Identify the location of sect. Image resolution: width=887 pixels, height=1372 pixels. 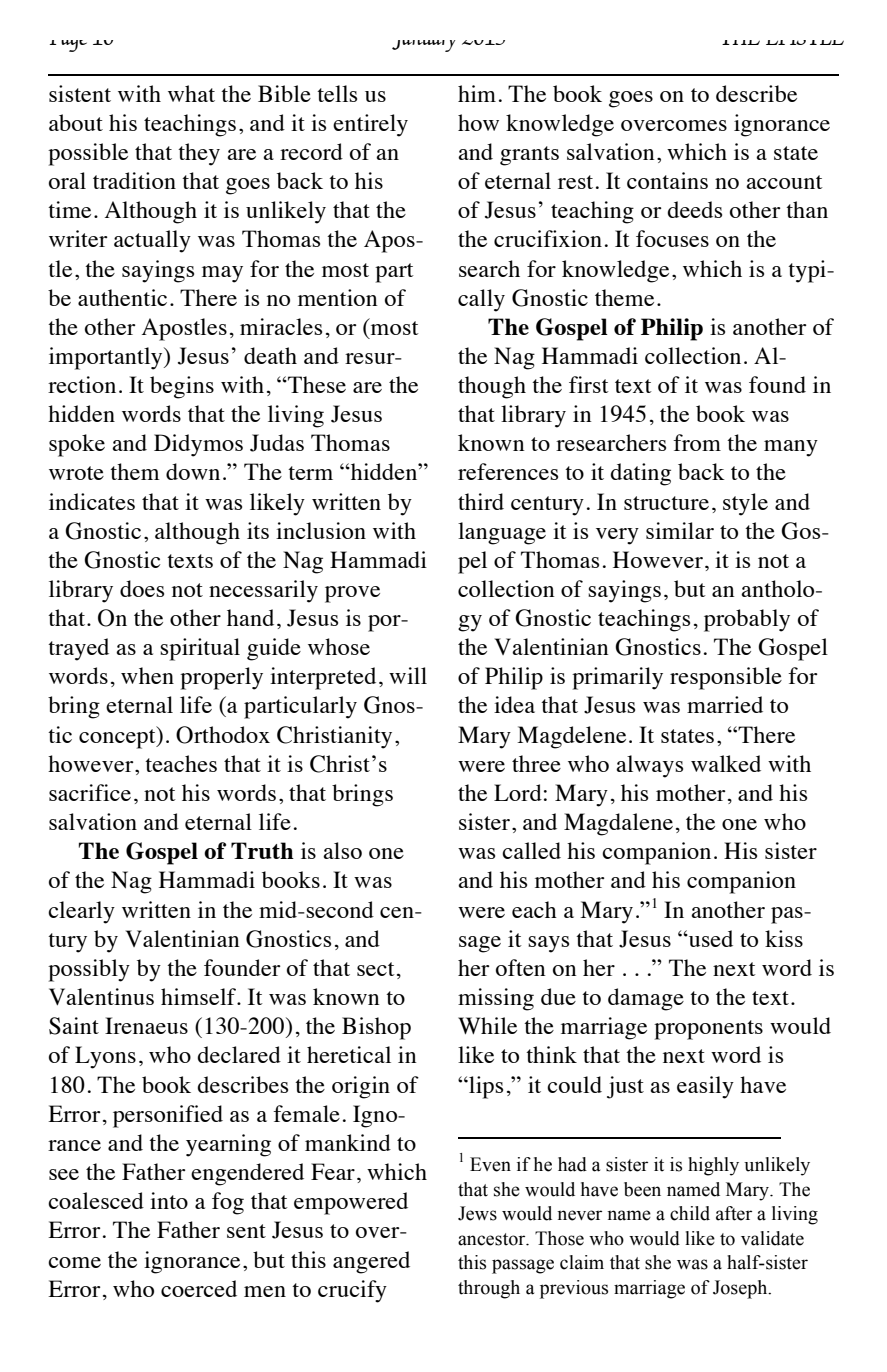
(376, 969).
